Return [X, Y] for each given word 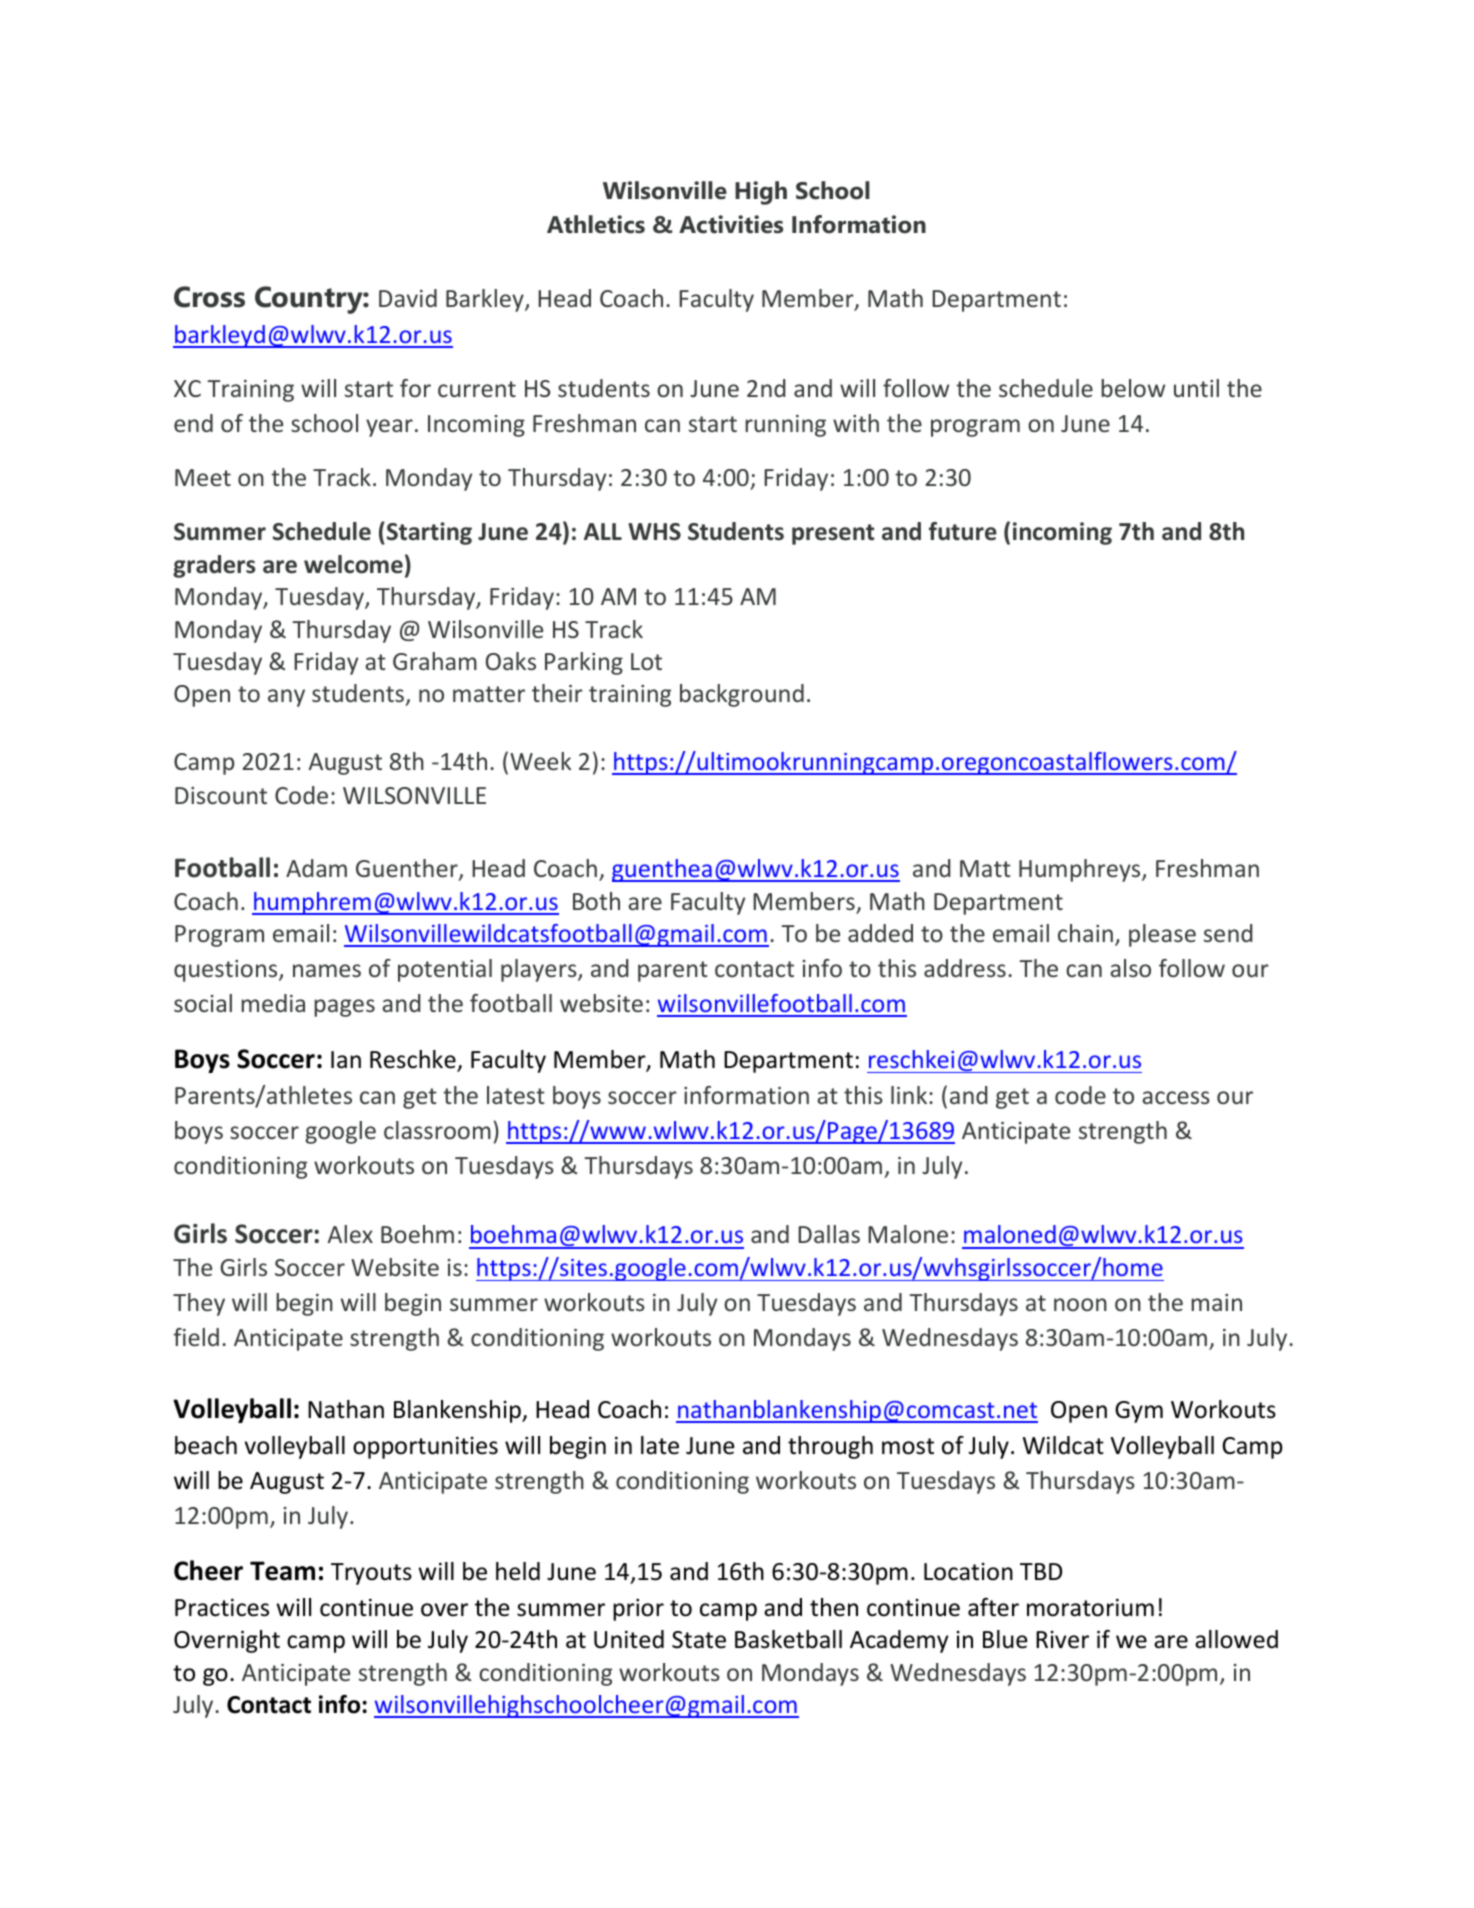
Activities [731, 224]
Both [596, 901]
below [1133, 388]
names [327, 970]
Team [282, 1571]
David [408, 298]
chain [1085, 933]
